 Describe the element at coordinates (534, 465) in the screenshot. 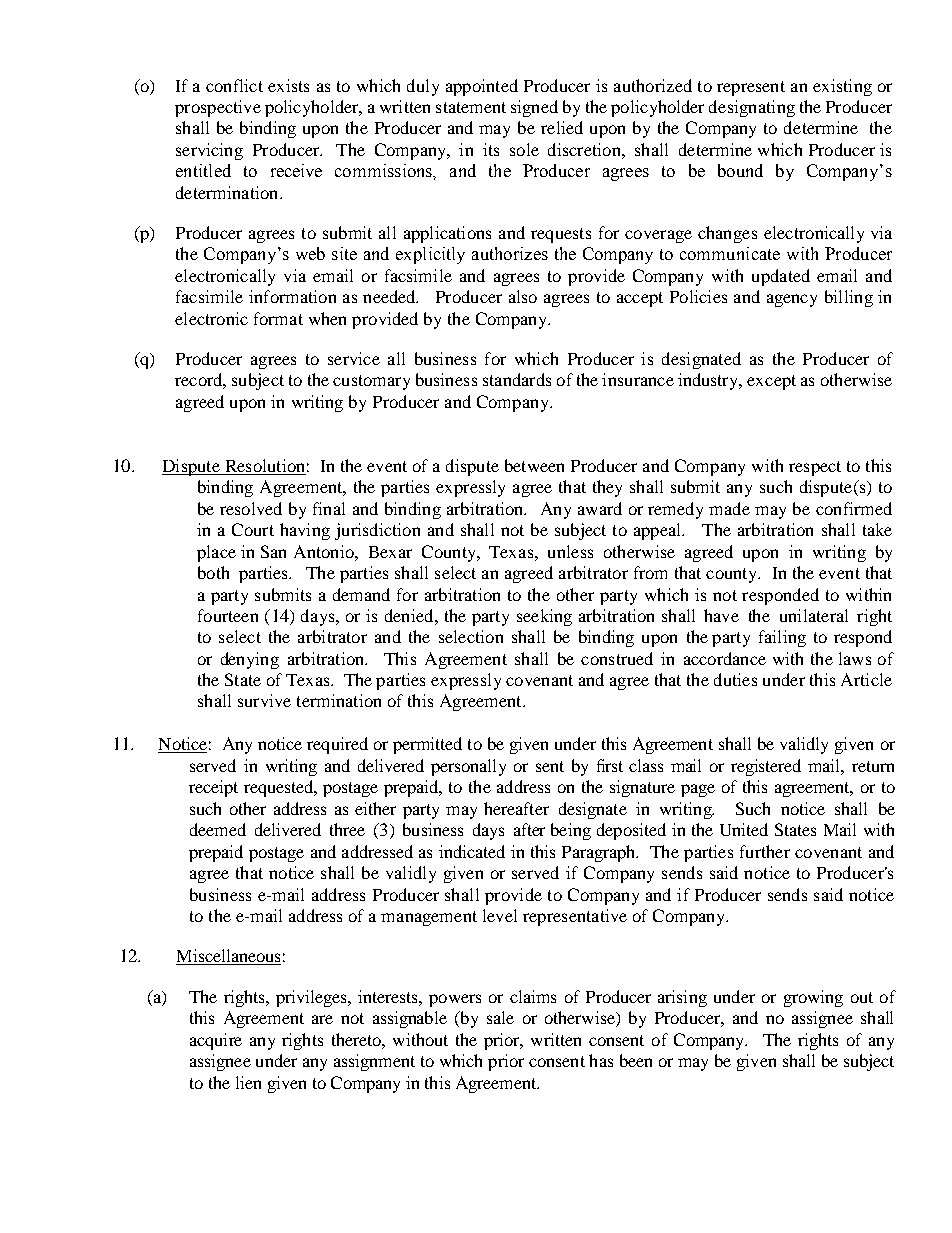

I see `between` at that location.
